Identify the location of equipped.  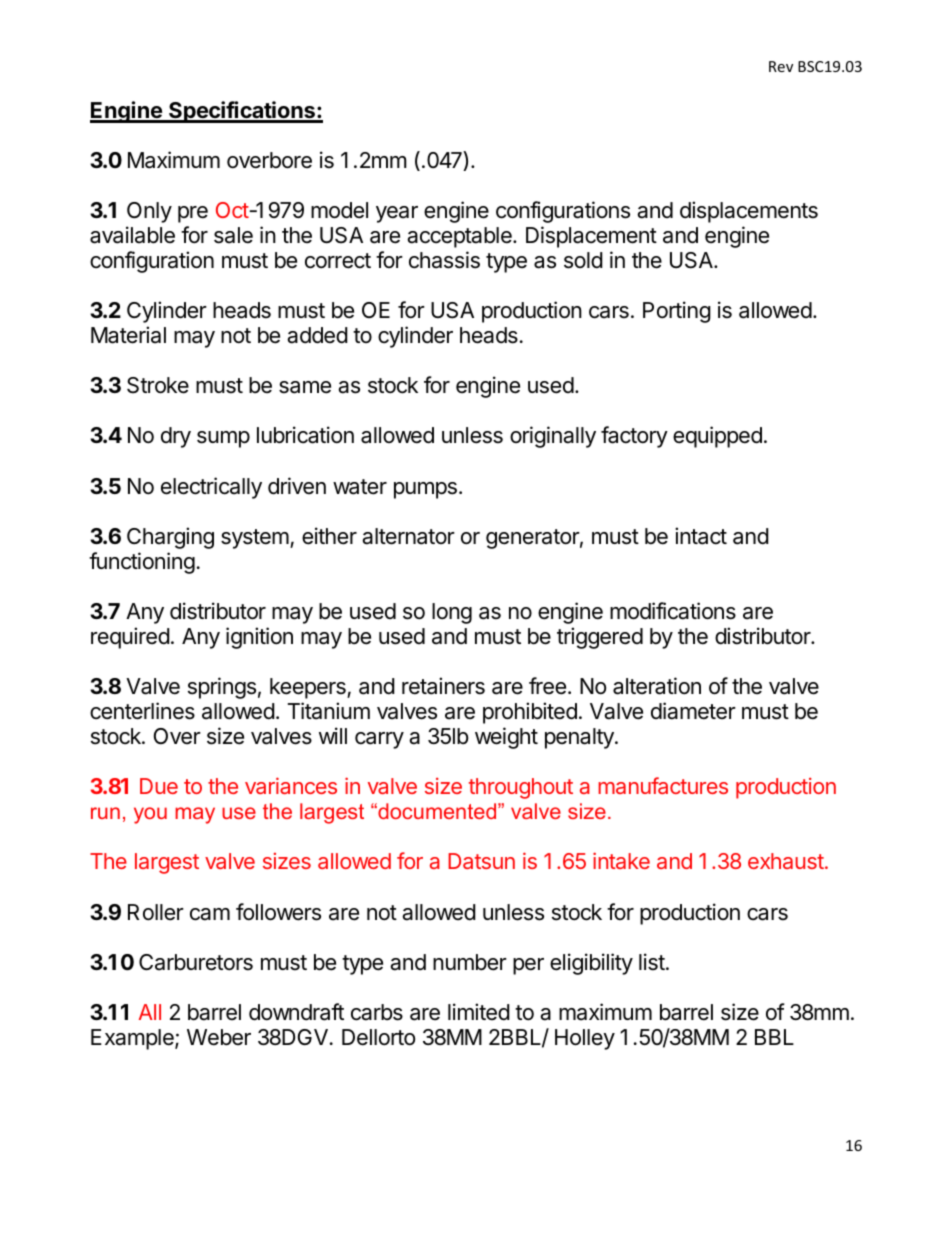
(717, 437).
